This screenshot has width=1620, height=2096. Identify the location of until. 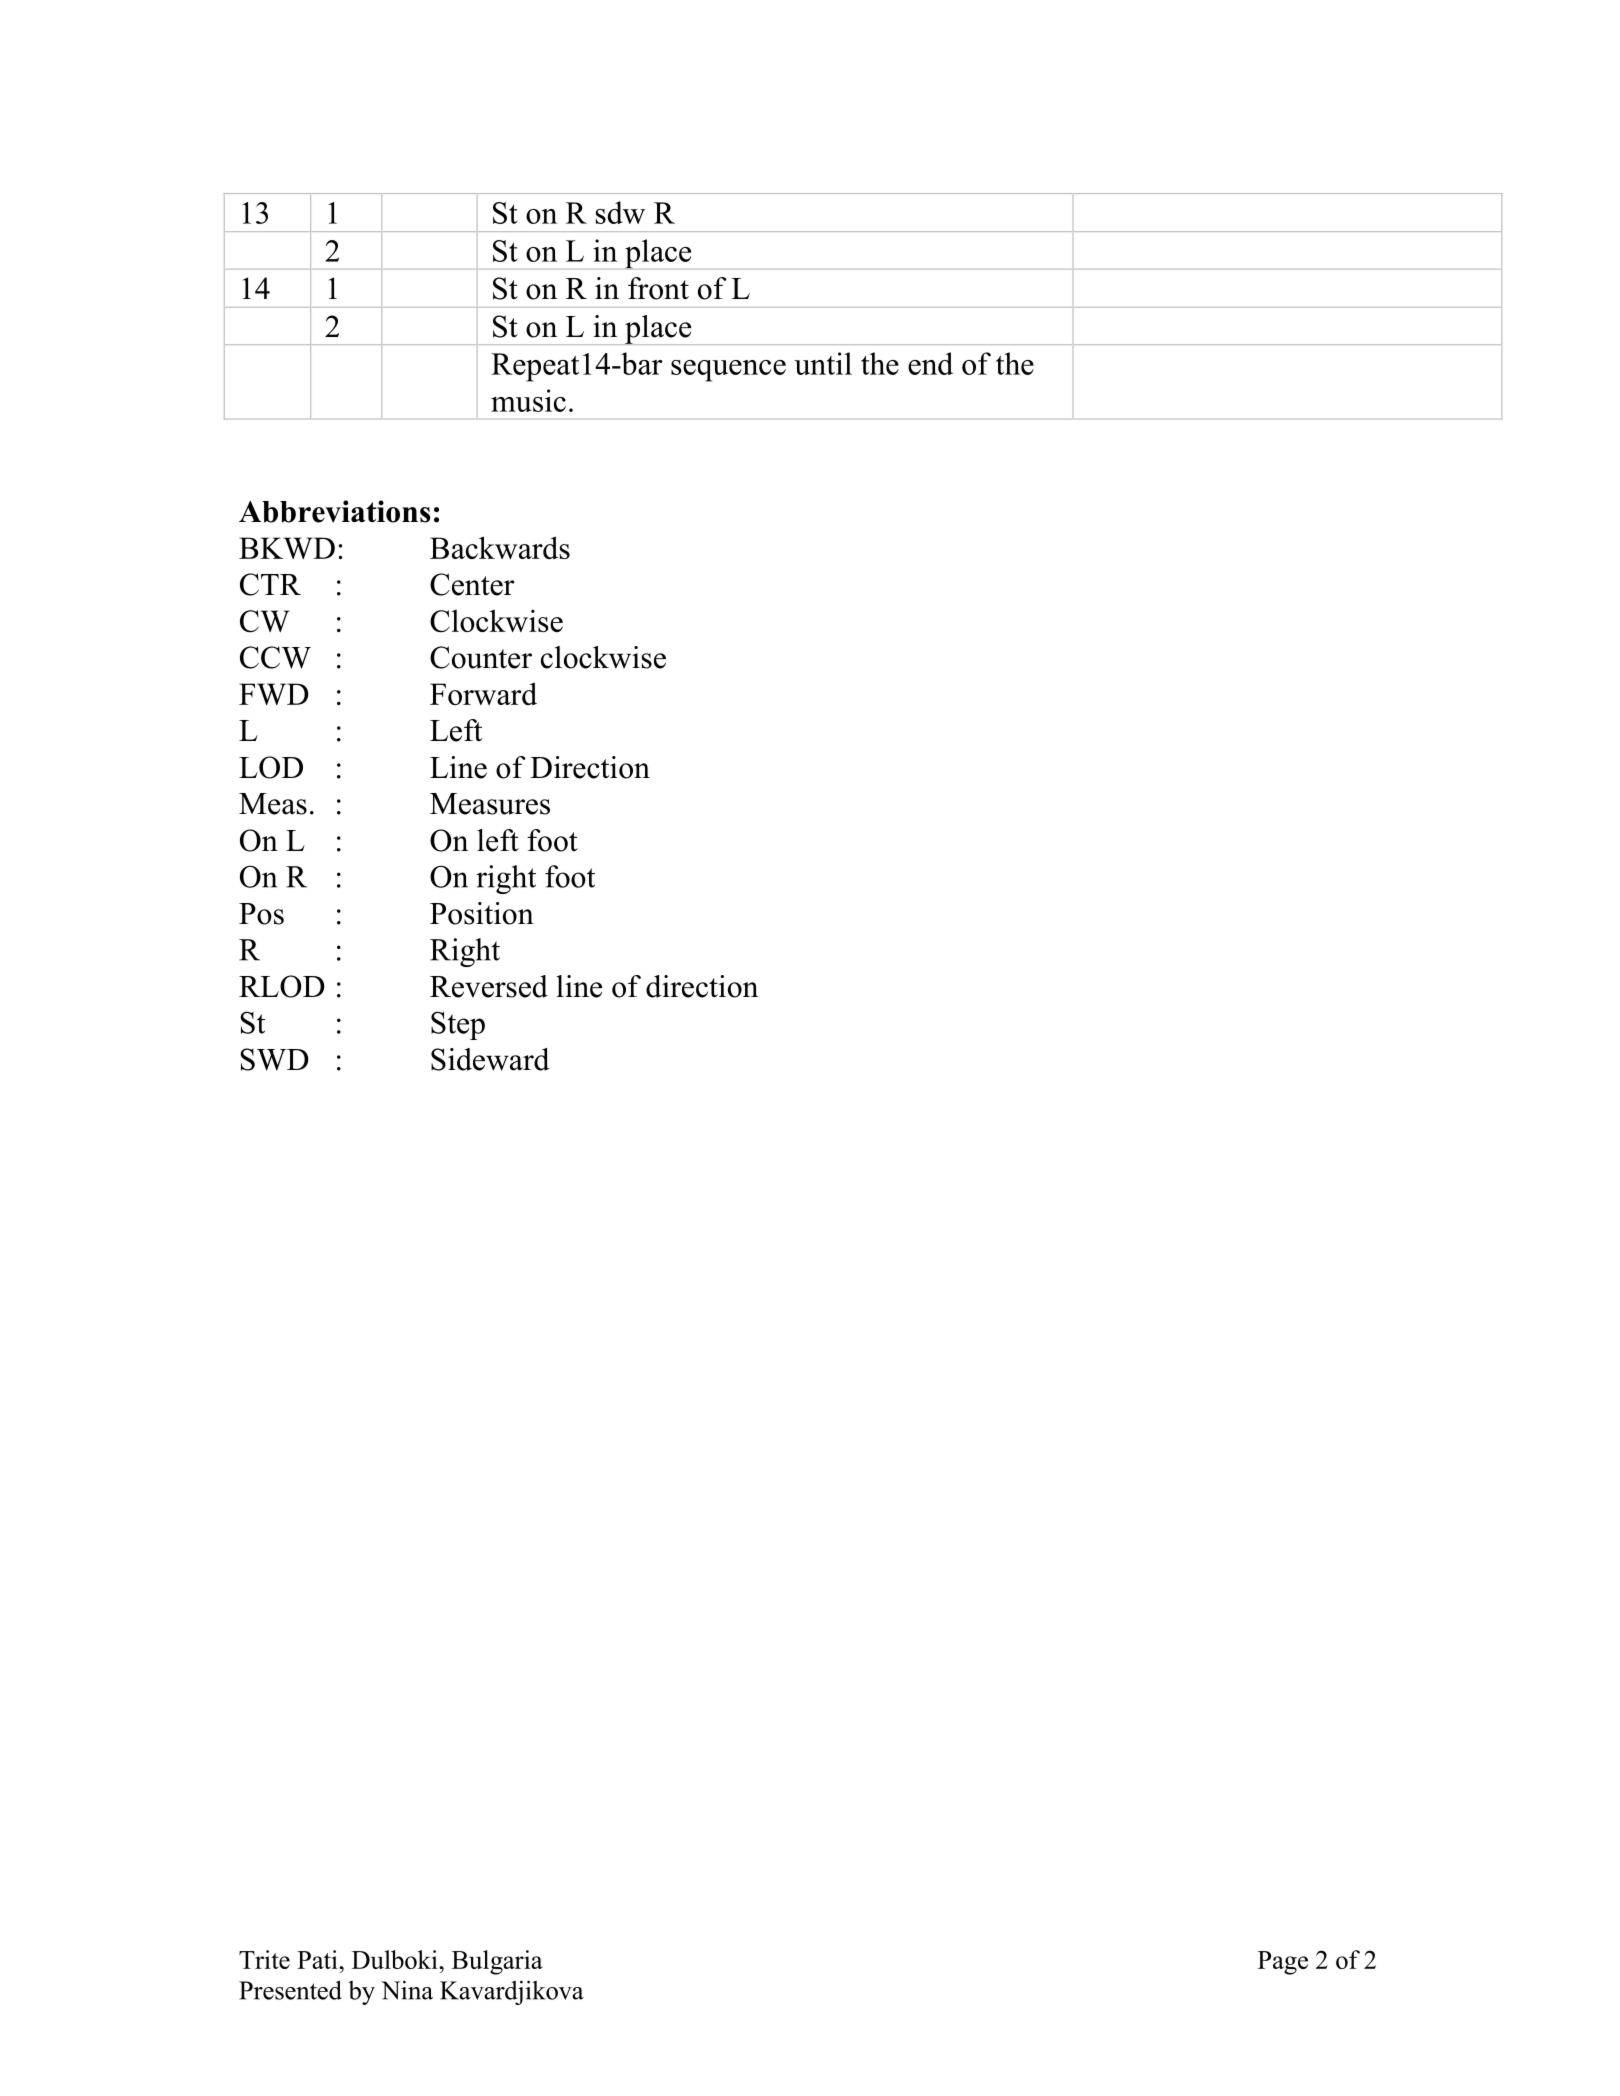
(823, 363).
